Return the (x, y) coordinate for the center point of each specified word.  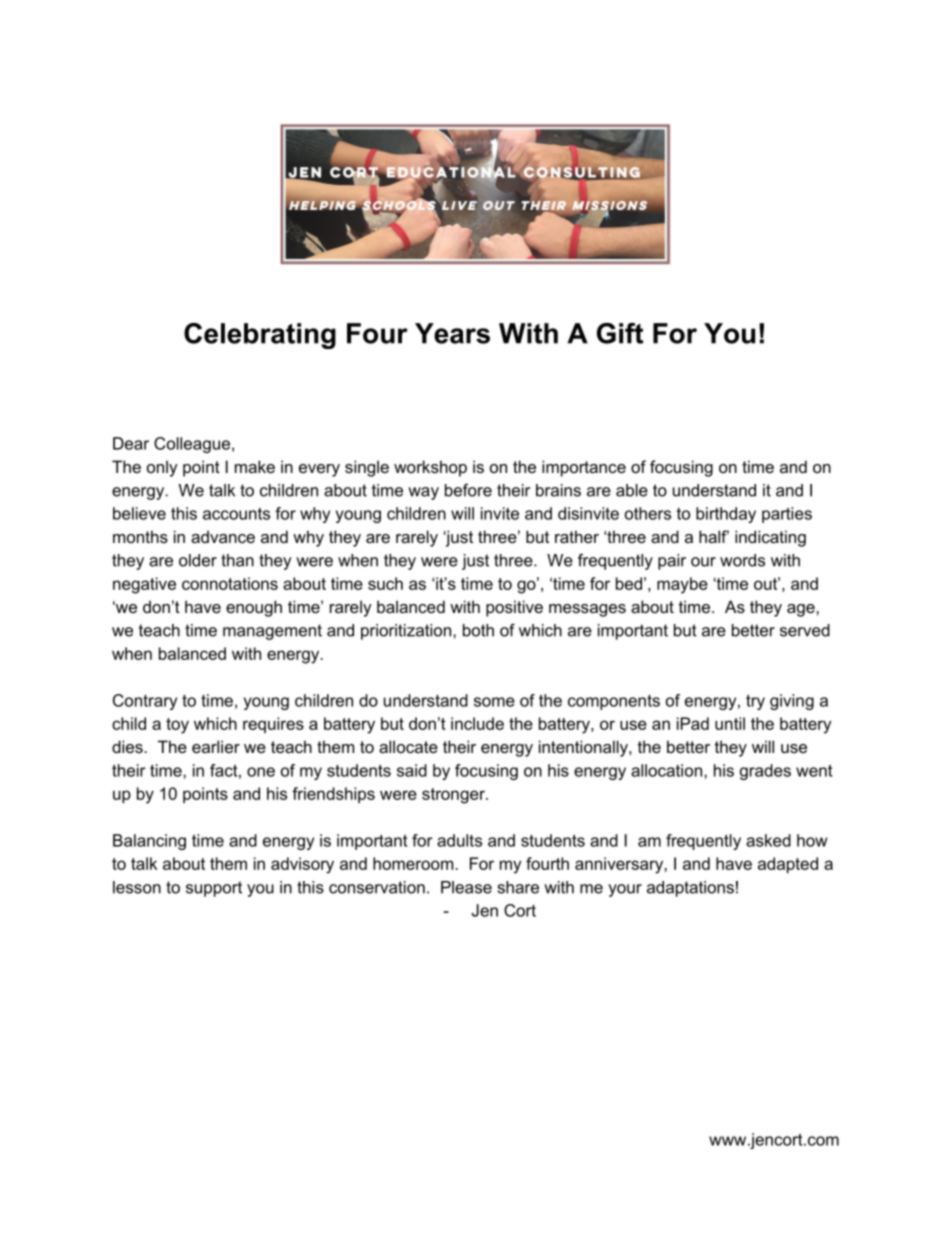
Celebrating (260, 336)
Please (466, 887)
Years (452, 333)
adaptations (690, 889)
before (468, 490)
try (755, 702)
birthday (726, 515)
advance (223, 536)
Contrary (145, 702)
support (214, 889)
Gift (620, 333)
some (494, 702)
